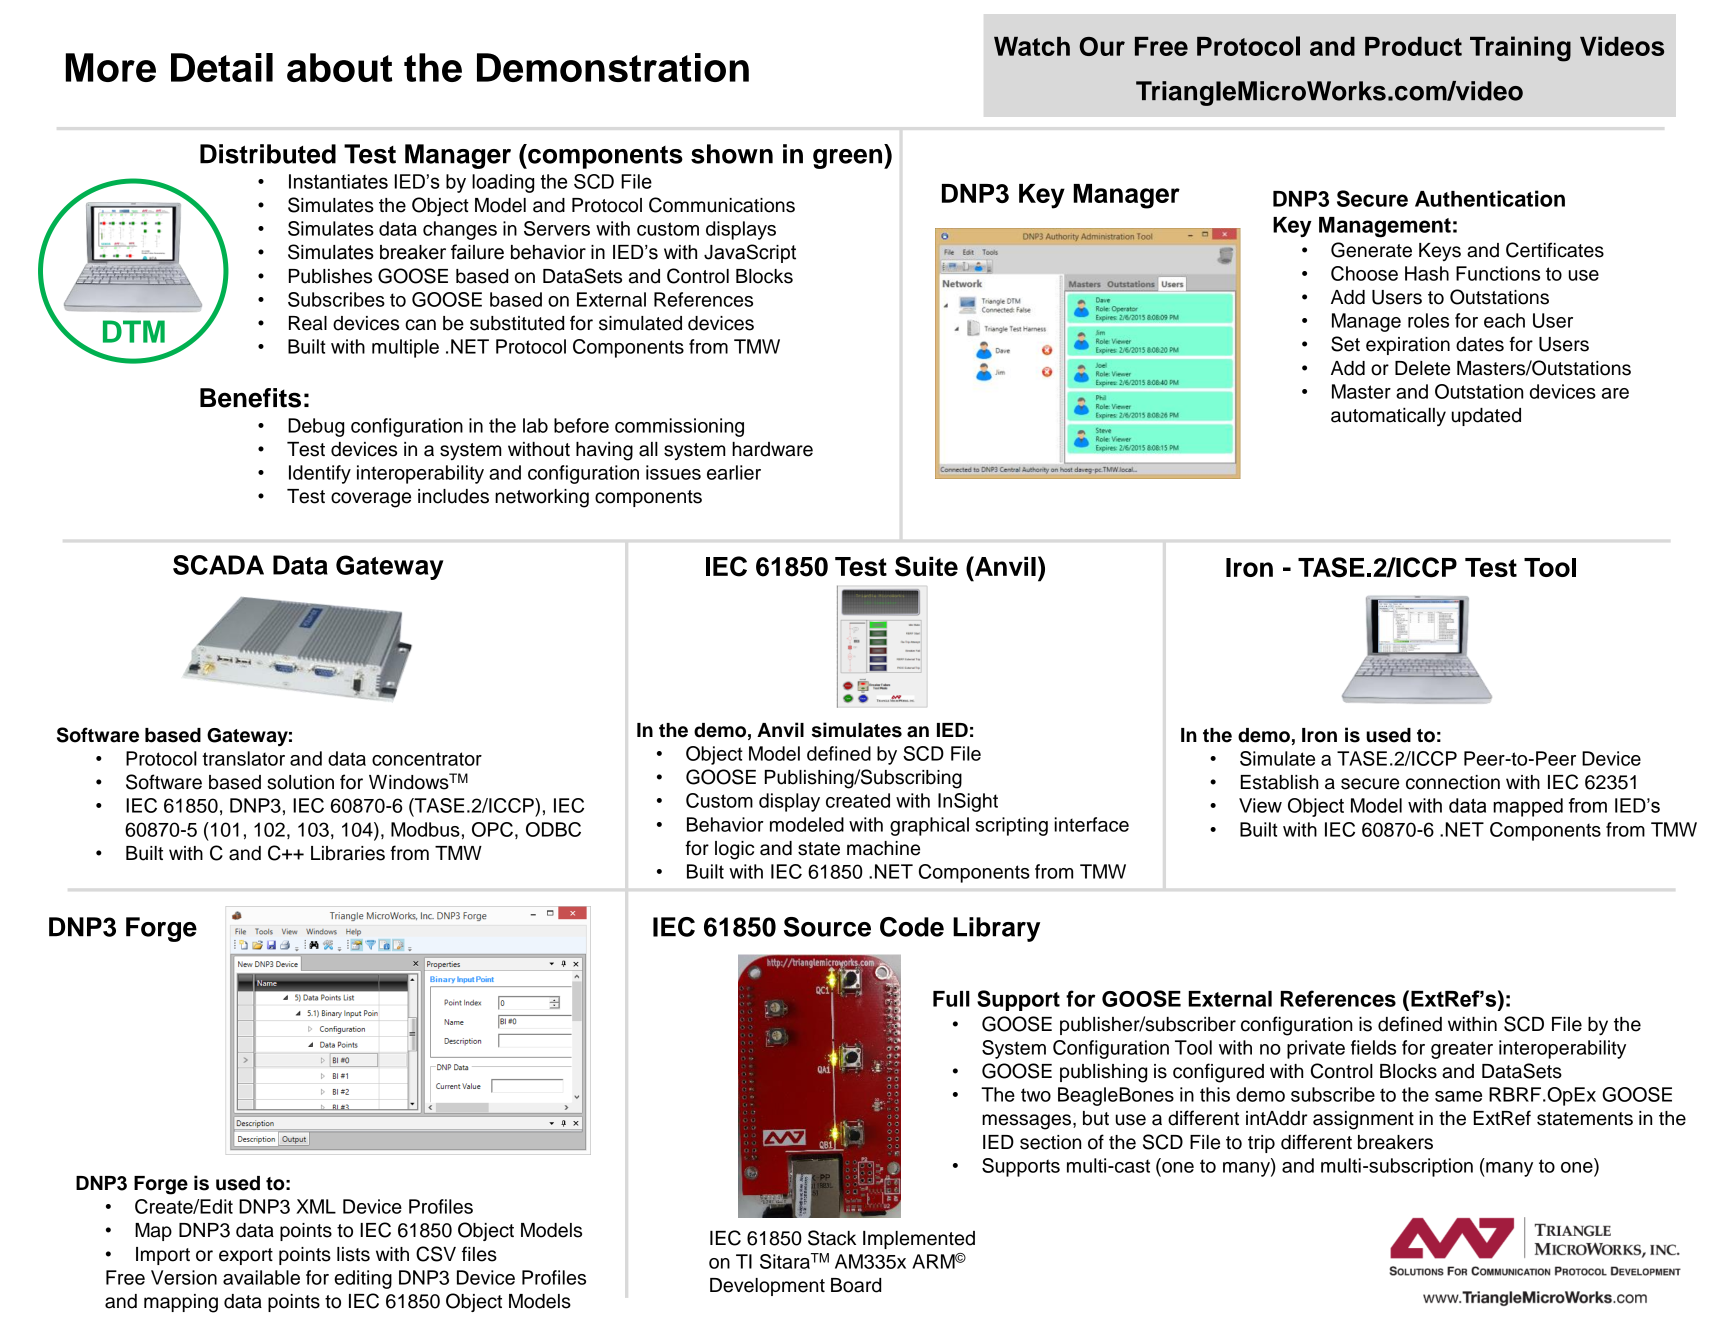 This document has width=1731, height=1337. Describe the element at coordinates (827, 927) in the document. I see `Source` at that location.
